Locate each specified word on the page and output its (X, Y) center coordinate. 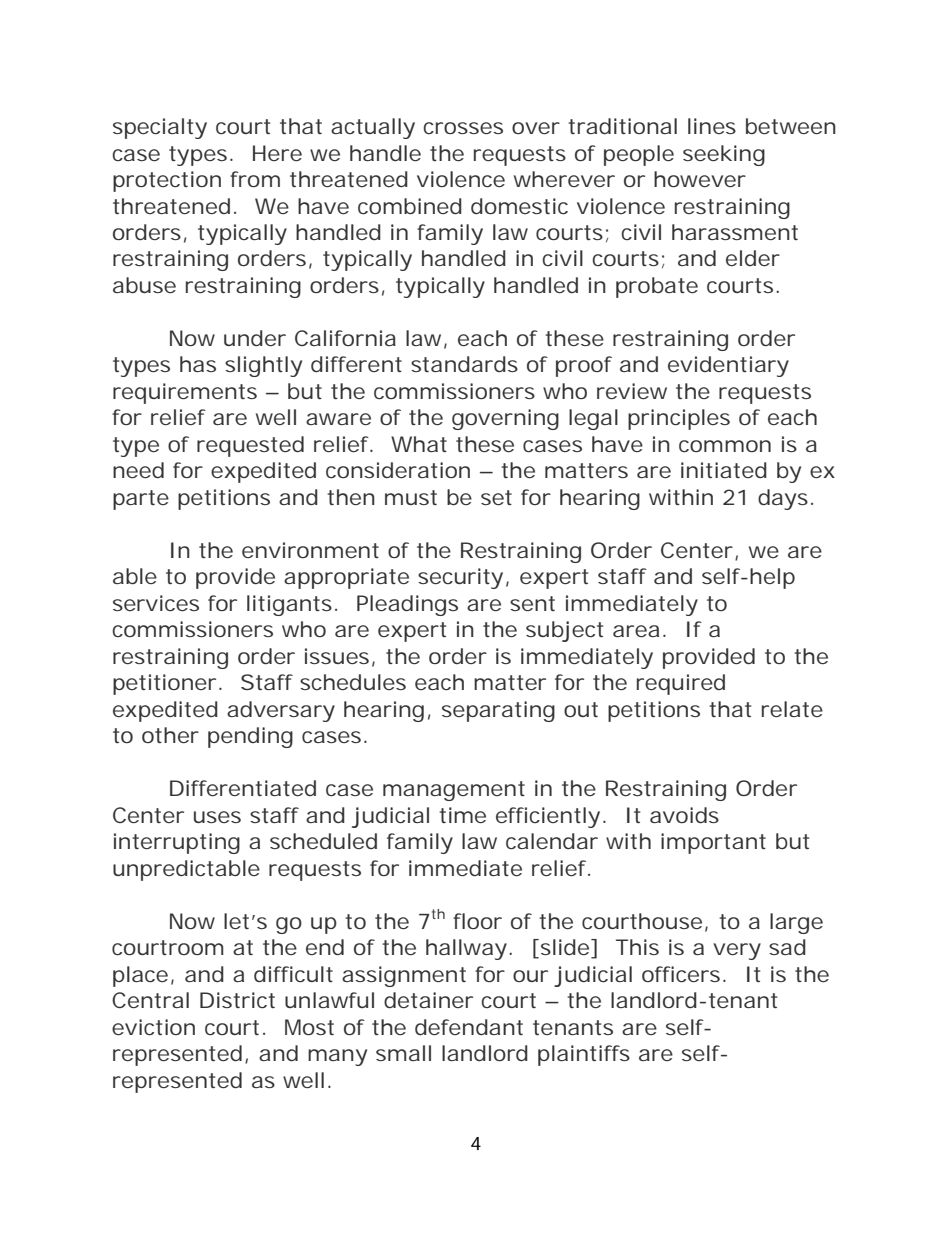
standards (464, 364)
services (156, 603)
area (636, 631)
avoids (684, 815)
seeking (724, 155)
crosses (463, 128)
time (462, 815)
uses (217, 817)
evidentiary (728, 366)
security (460, 578)
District (237, 1000)
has (198, 364)
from (255, 179)
